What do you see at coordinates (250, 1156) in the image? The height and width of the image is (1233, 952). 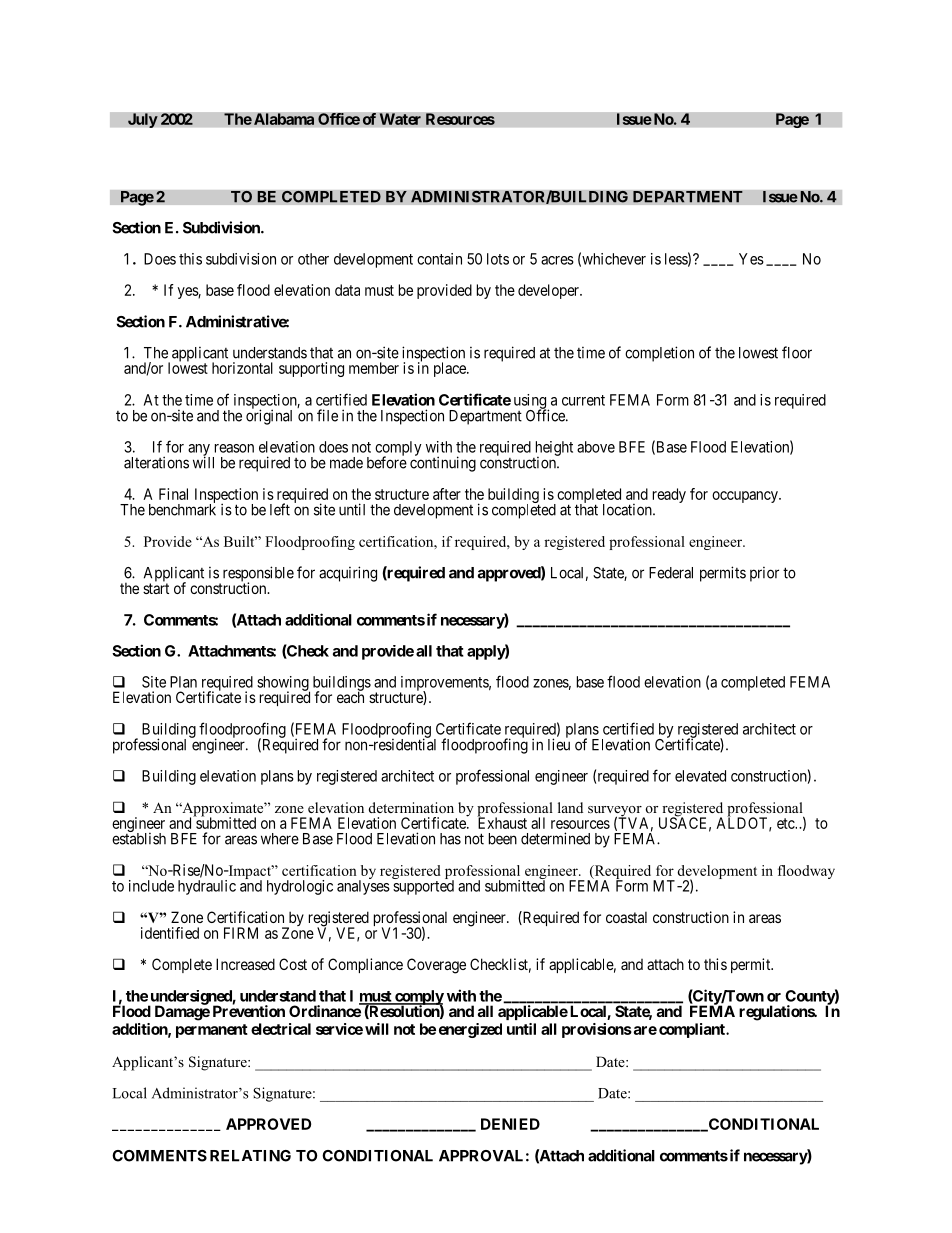 I see `RELATING` at bounding box center [250, 1156].
